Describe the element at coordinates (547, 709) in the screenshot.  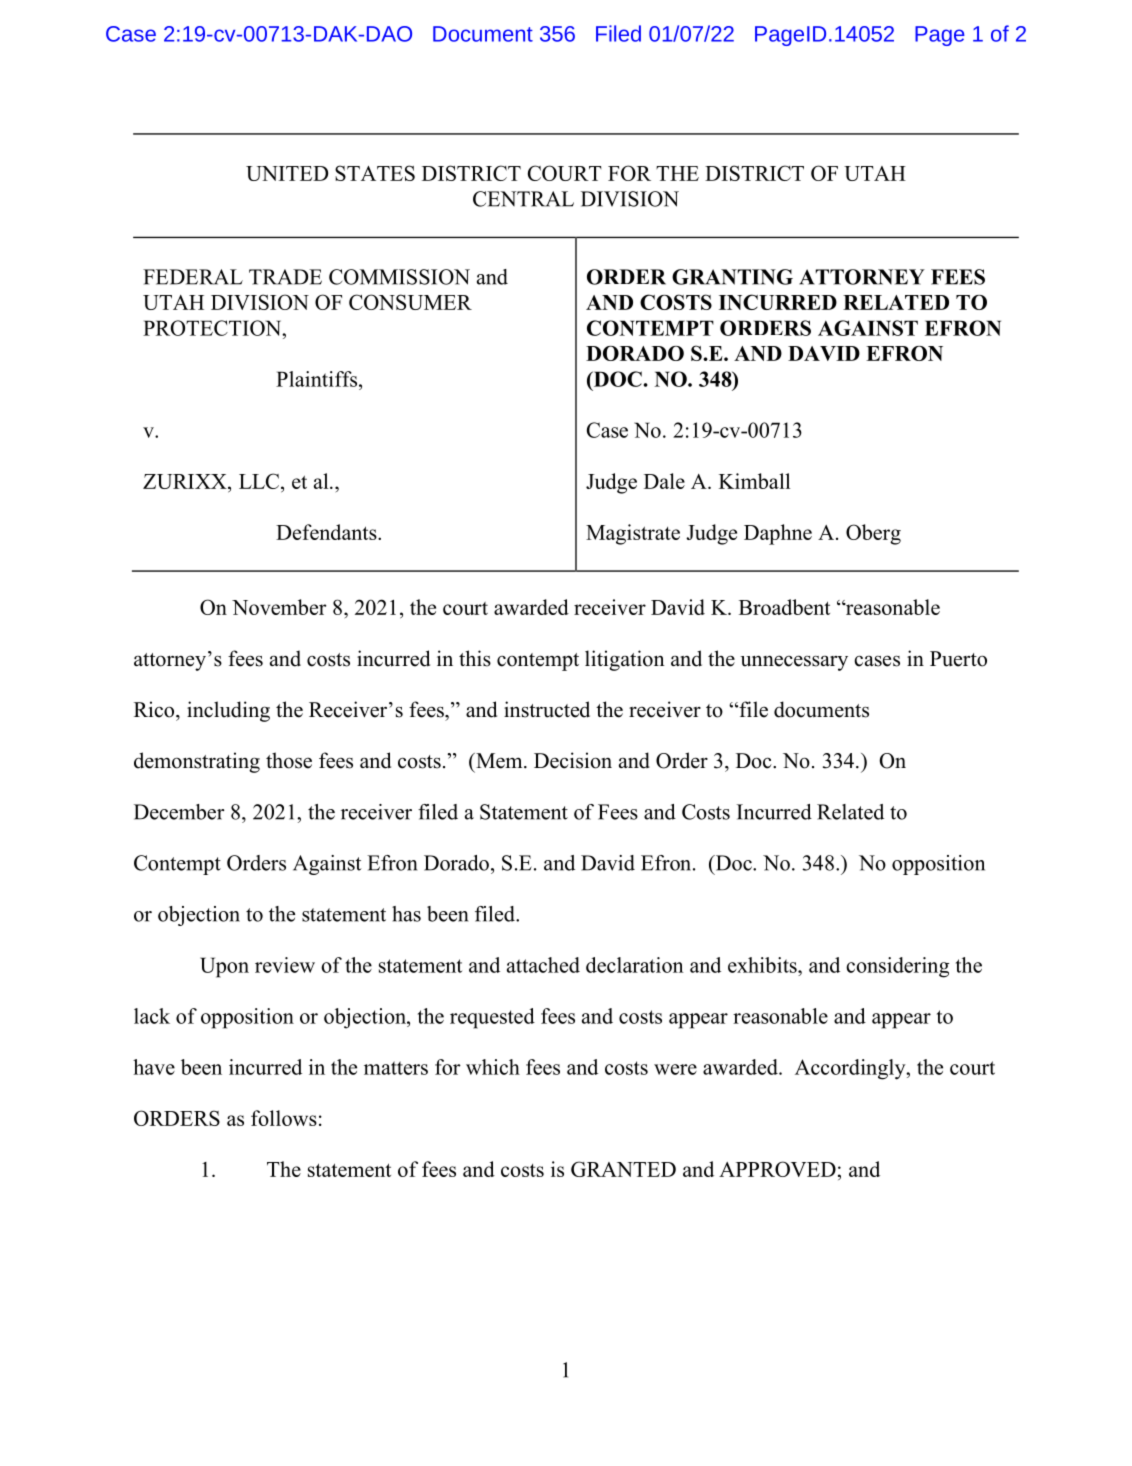
I see `instructed` at that location.
